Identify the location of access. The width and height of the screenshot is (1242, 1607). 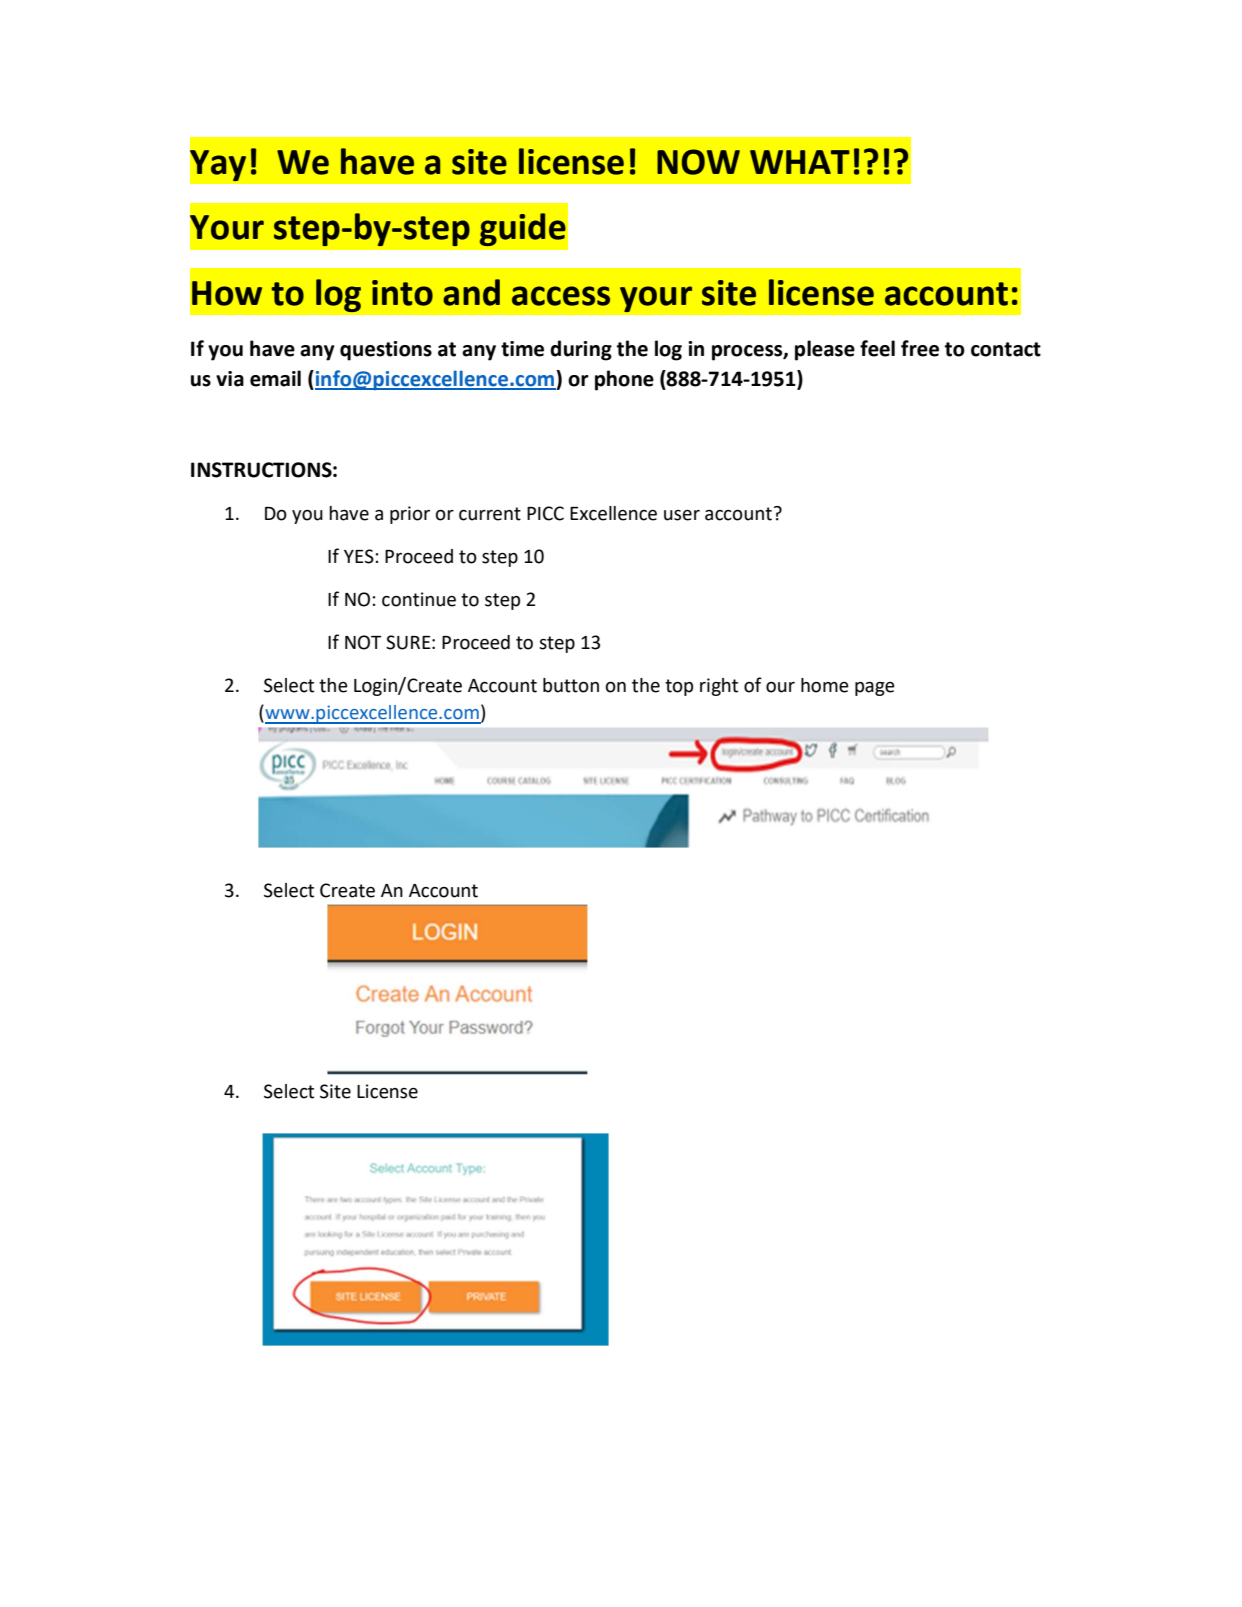
(561, 296).
